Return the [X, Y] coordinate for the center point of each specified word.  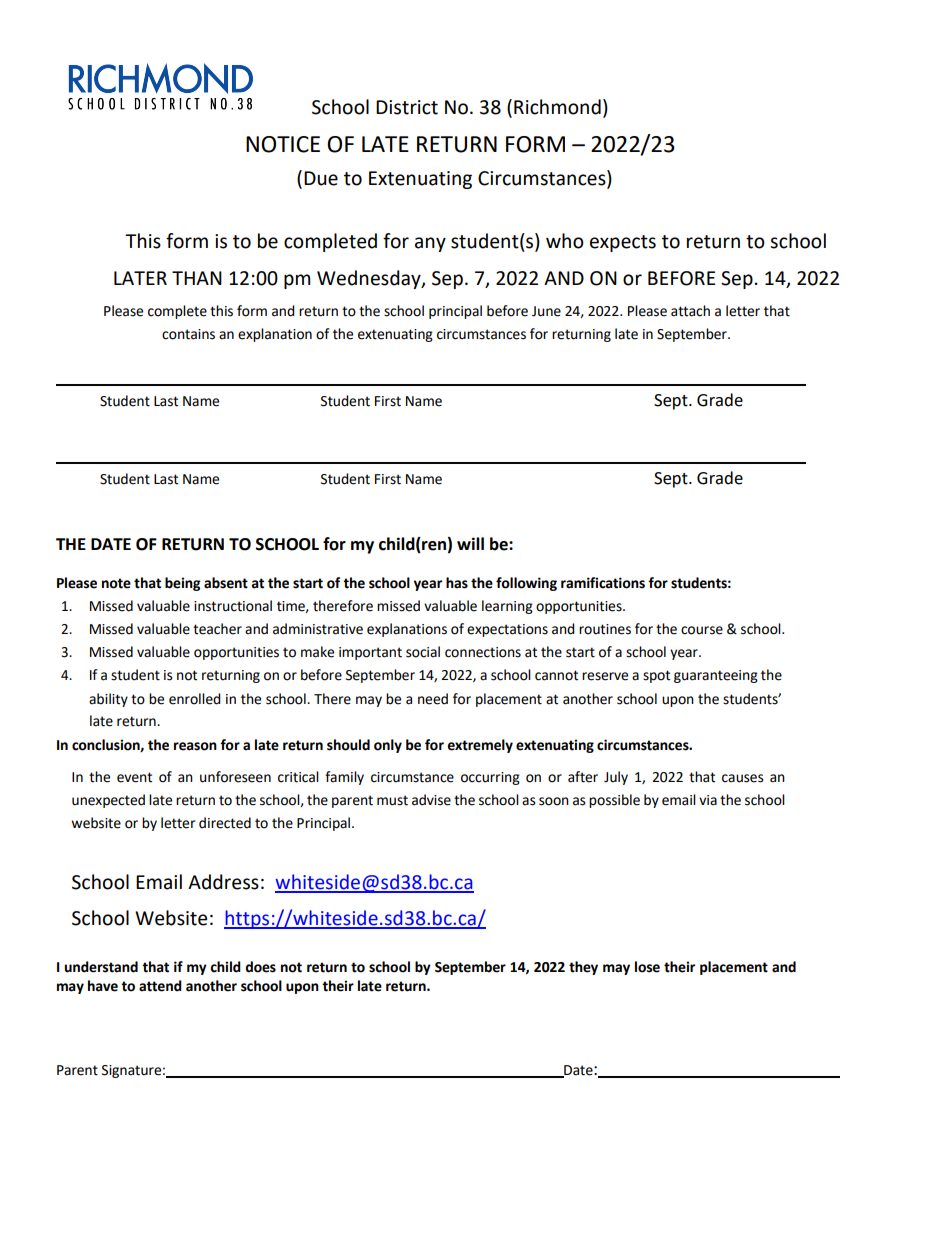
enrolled [195, 699]
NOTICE [283, 144]
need [433, 699]
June [546, 311]
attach [690, 311]
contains [188, 334]
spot [656, 676]
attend [160, 986]
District [407, 107]
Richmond [557, 107]
